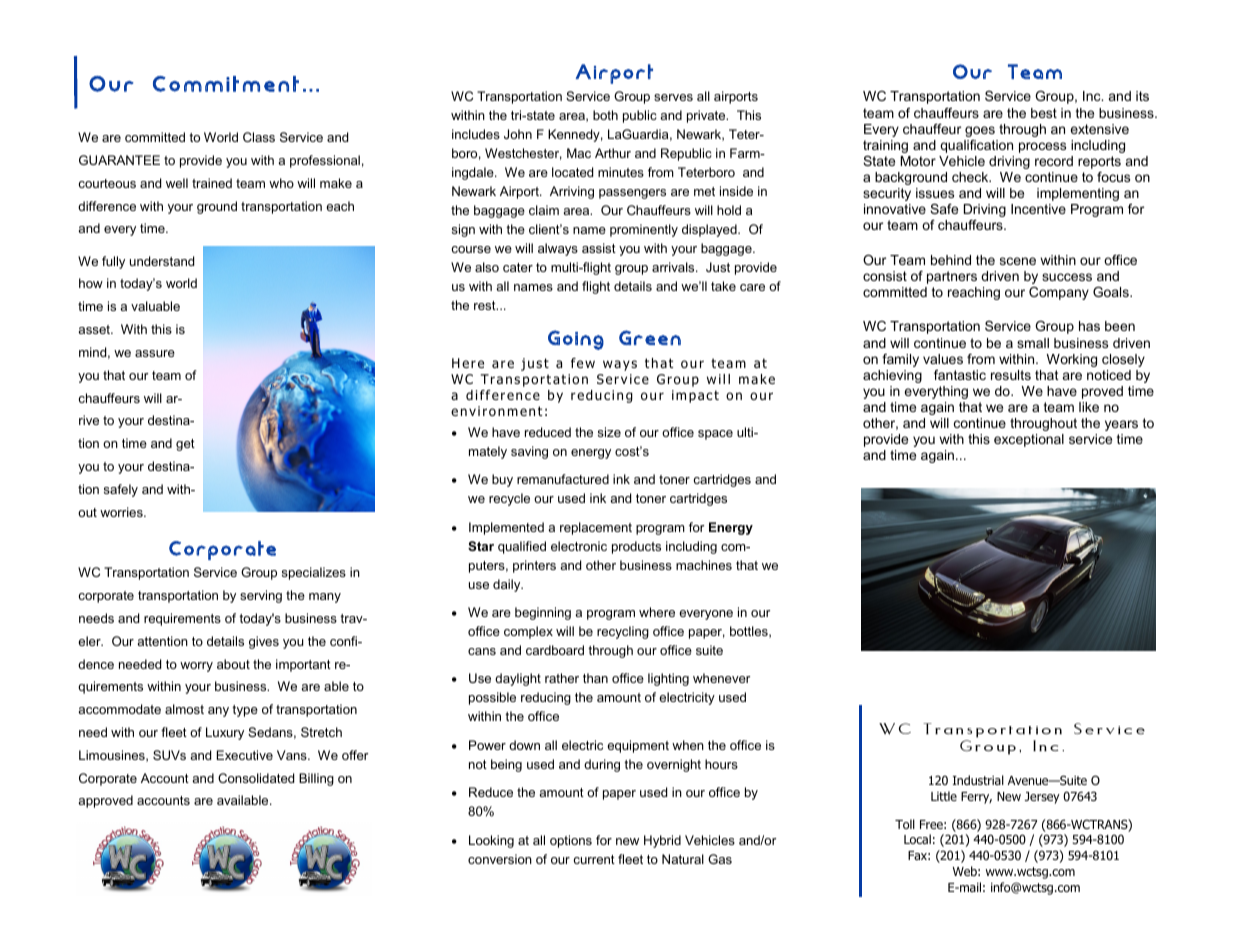  I want to click on than, so click(595, 678).
